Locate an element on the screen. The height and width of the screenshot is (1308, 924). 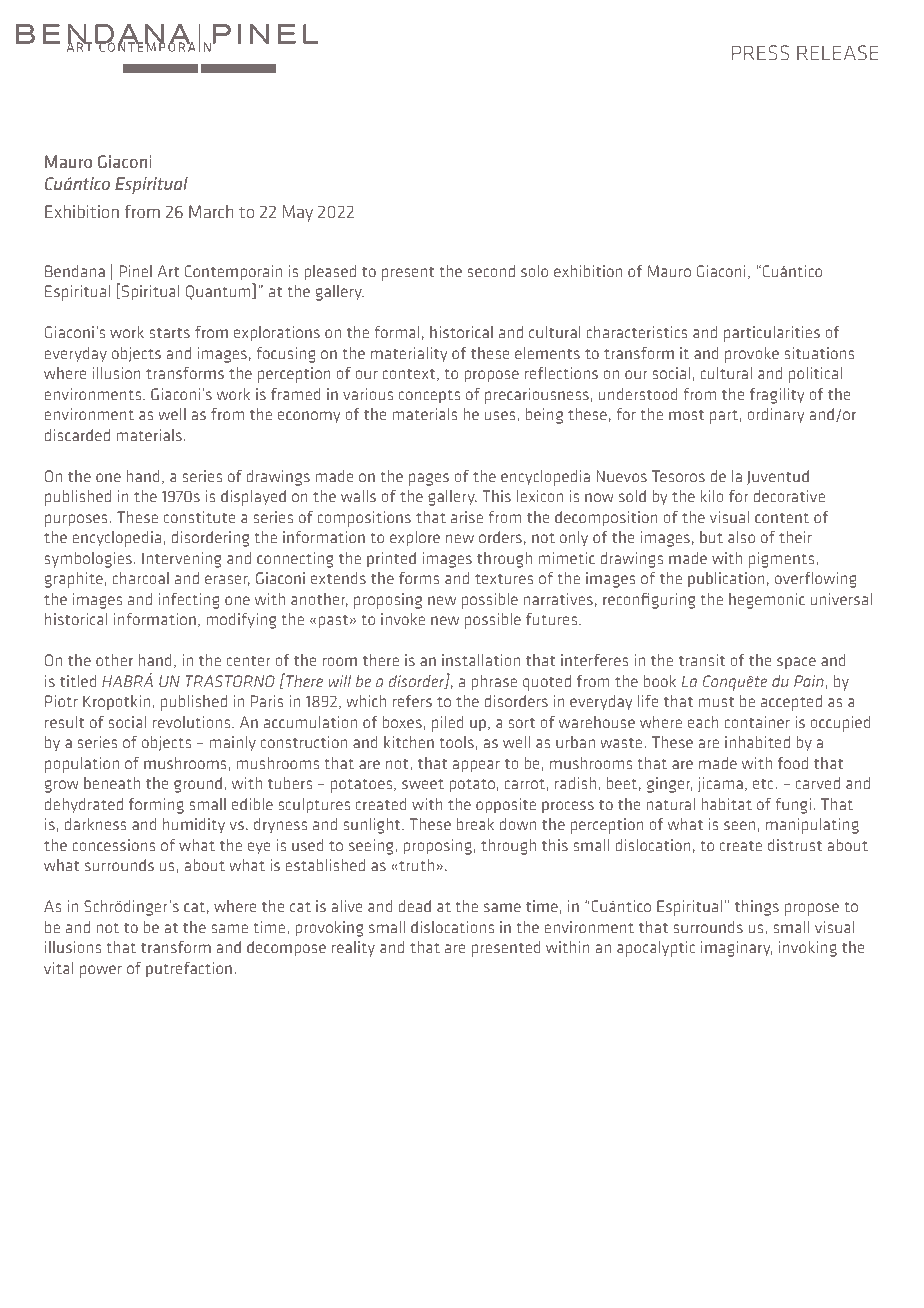
dead is located at coordinates (415, 906).
